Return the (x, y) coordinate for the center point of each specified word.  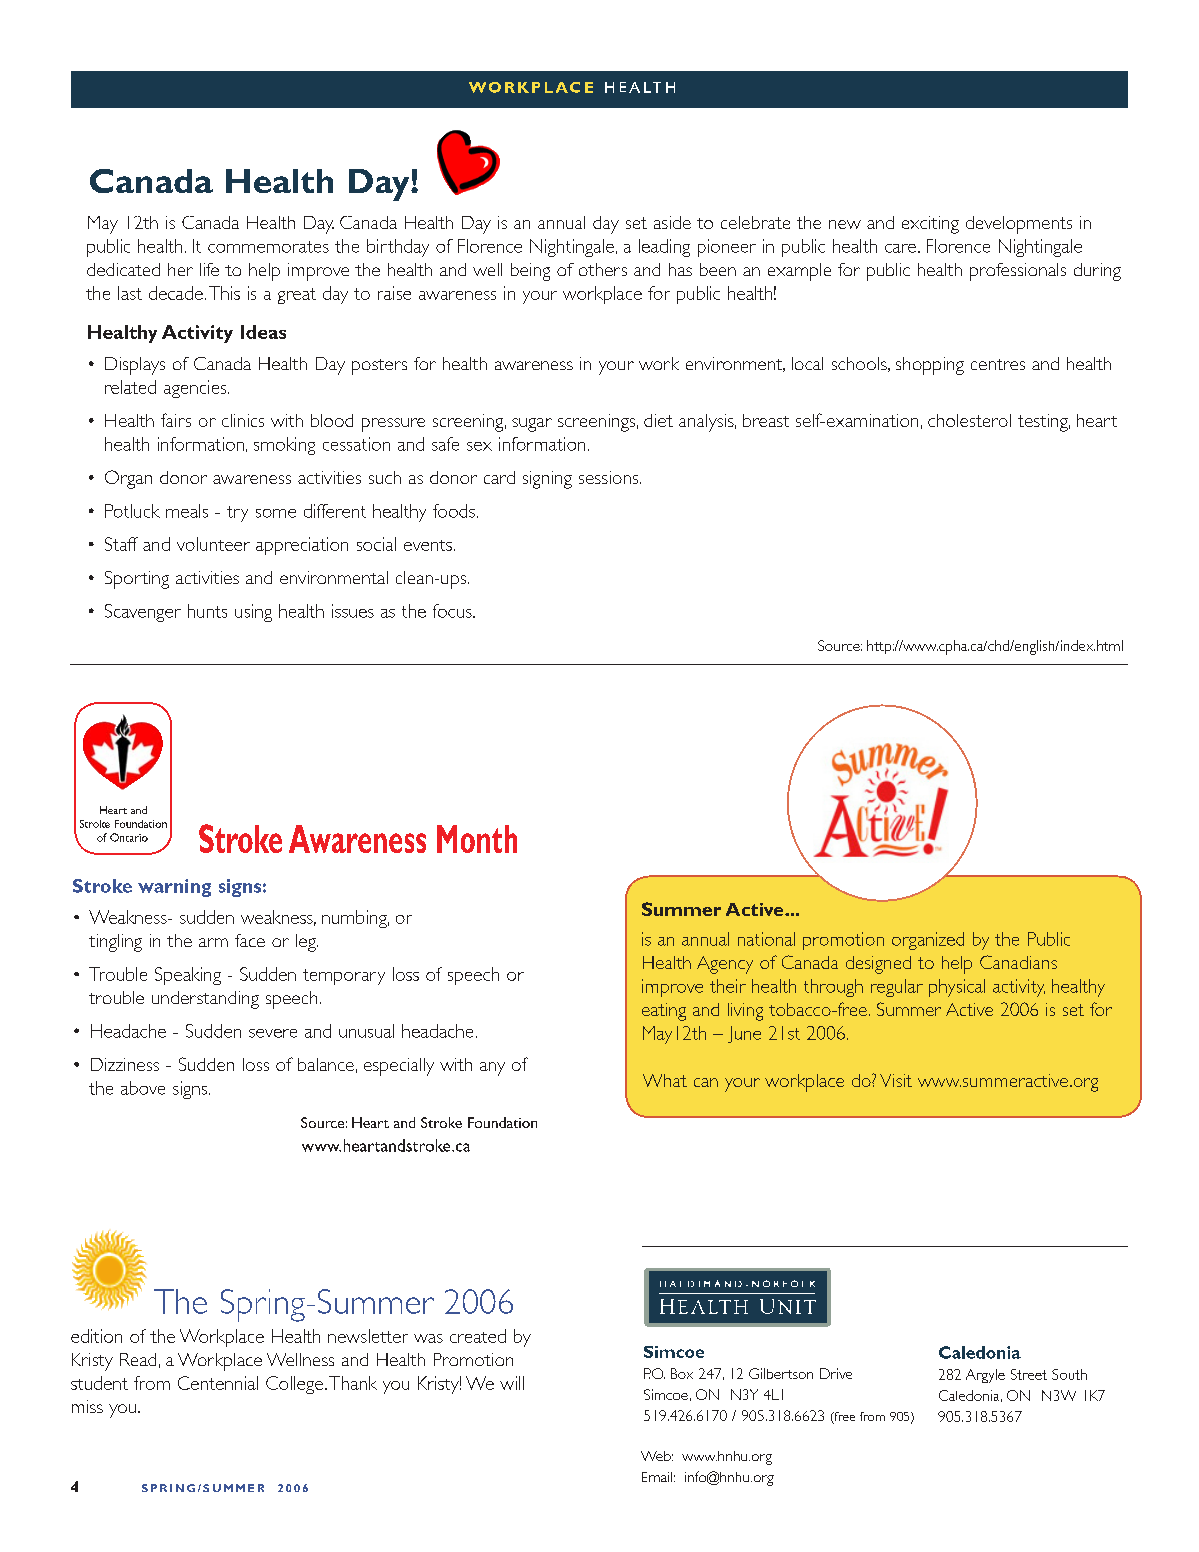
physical (957, 988)
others (603, 269)
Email (657, 1477)
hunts (207, 611)
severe (273, 1033)
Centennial (218, 1383)
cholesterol (969, 420)
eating (664, 1012)
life (209, 269)
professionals (1018, 272)
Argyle (985, 1376)
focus (453, 611)
